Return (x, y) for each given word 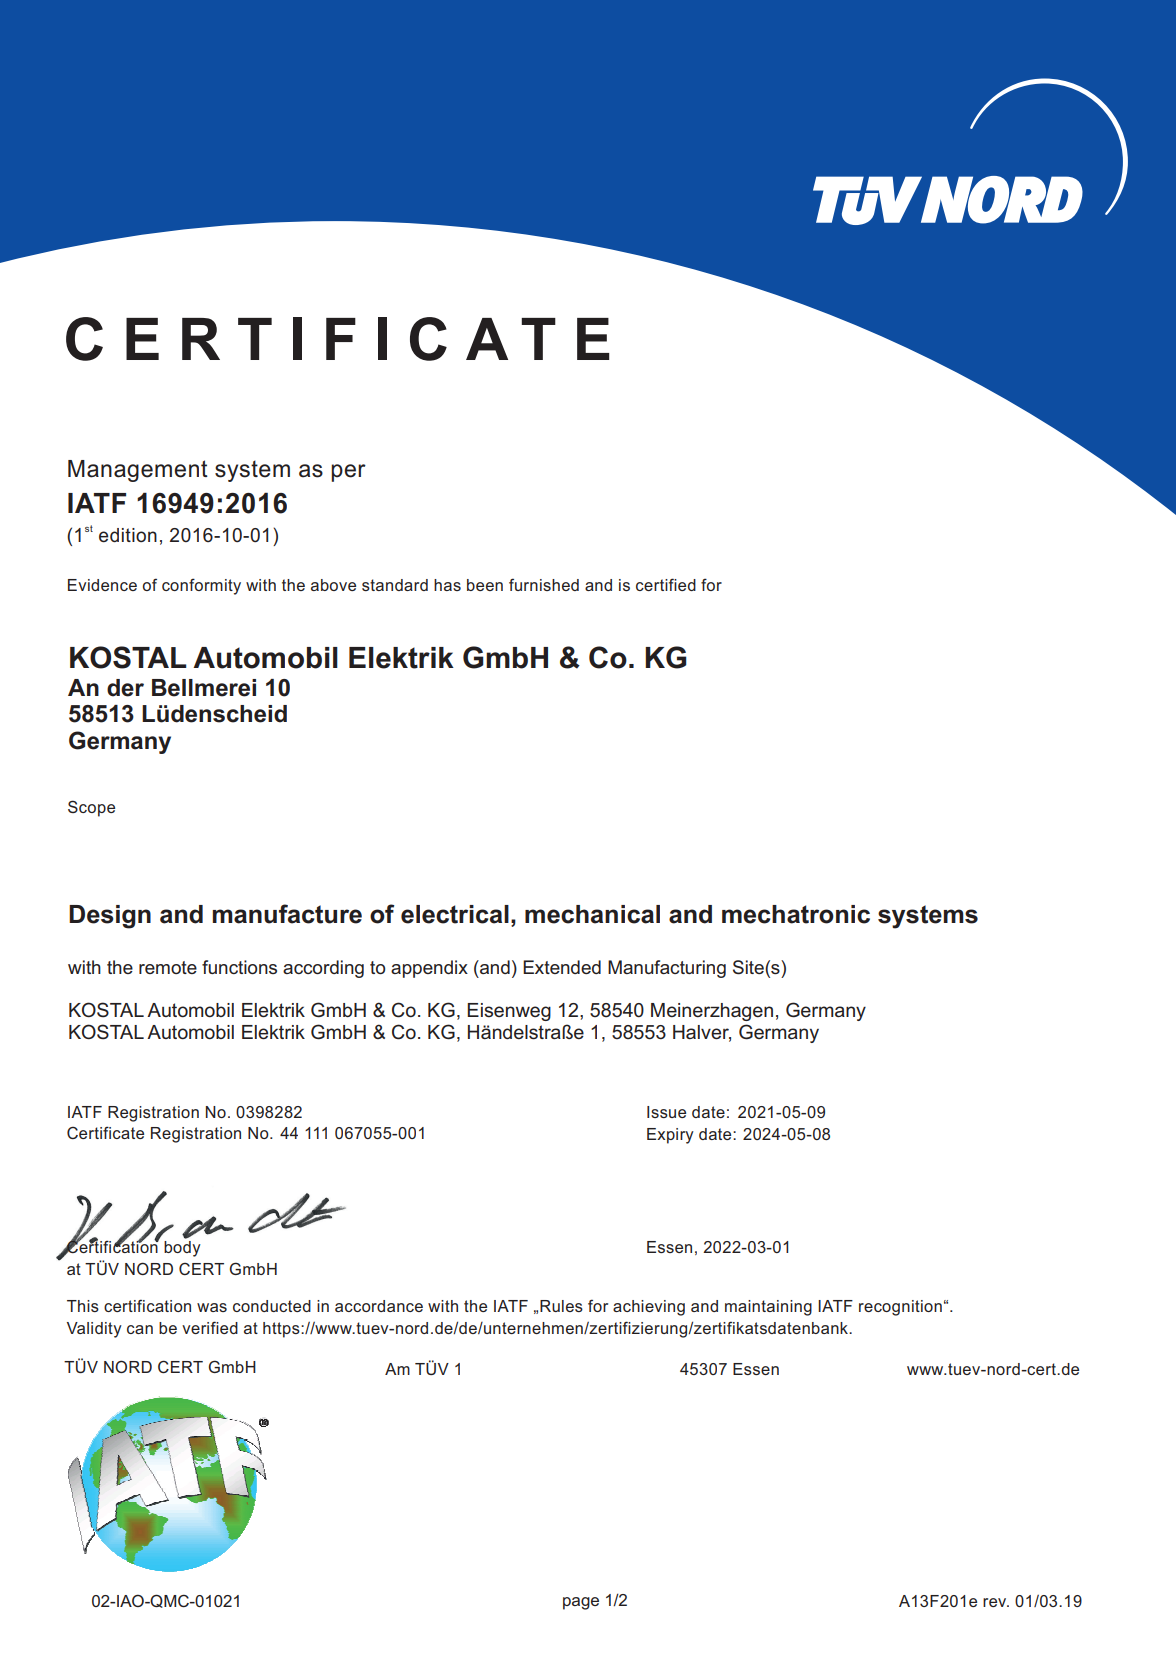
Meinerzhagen (712, 1012)
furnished (544, 584)
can (140, 1329)
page (581, 1603)
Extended (562, 967)
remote (168, 967)
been (485, 585)
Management (138, 471)
